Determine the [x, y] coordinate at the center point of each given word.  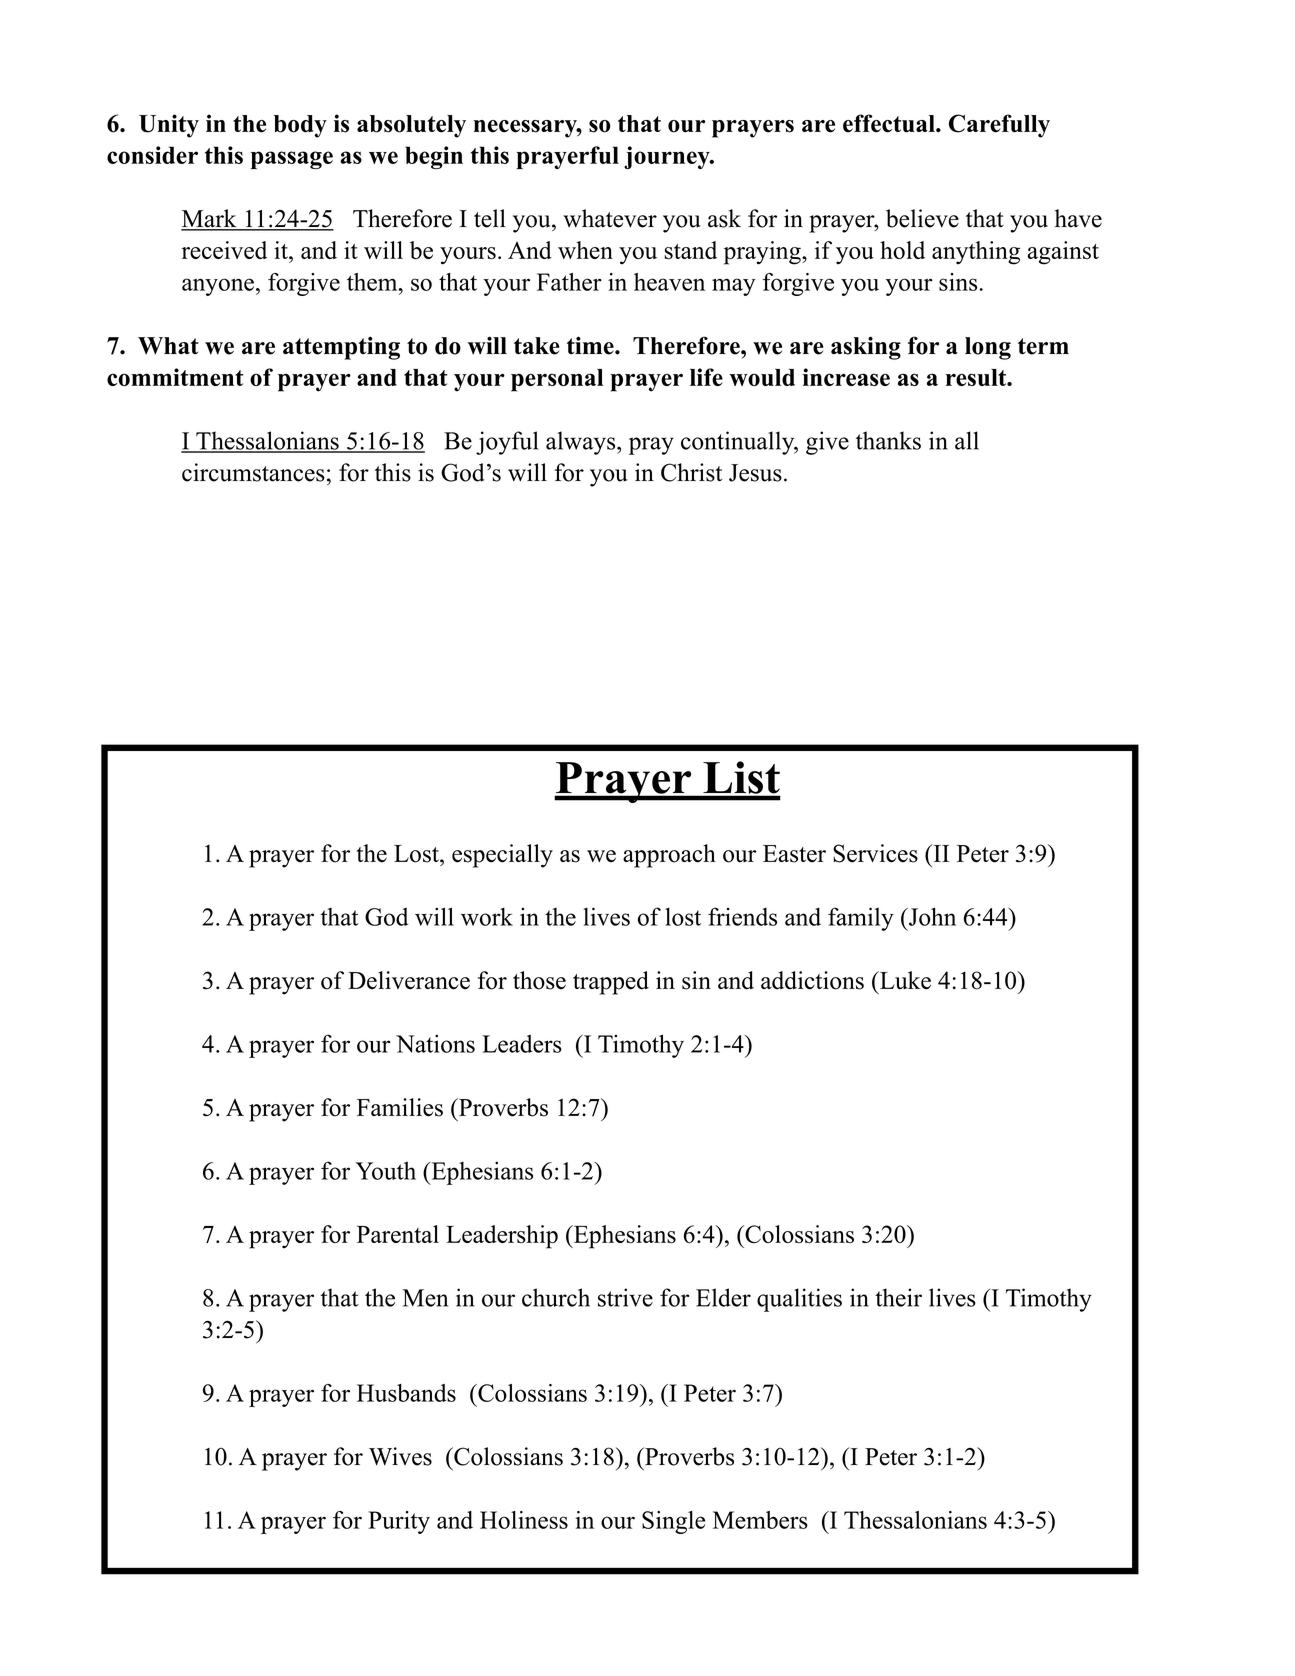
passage [292, 160]
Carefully [999, 126]
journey [668, 157]
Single [673, 1522]
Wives [400, 1456]
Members [760, 1520]
